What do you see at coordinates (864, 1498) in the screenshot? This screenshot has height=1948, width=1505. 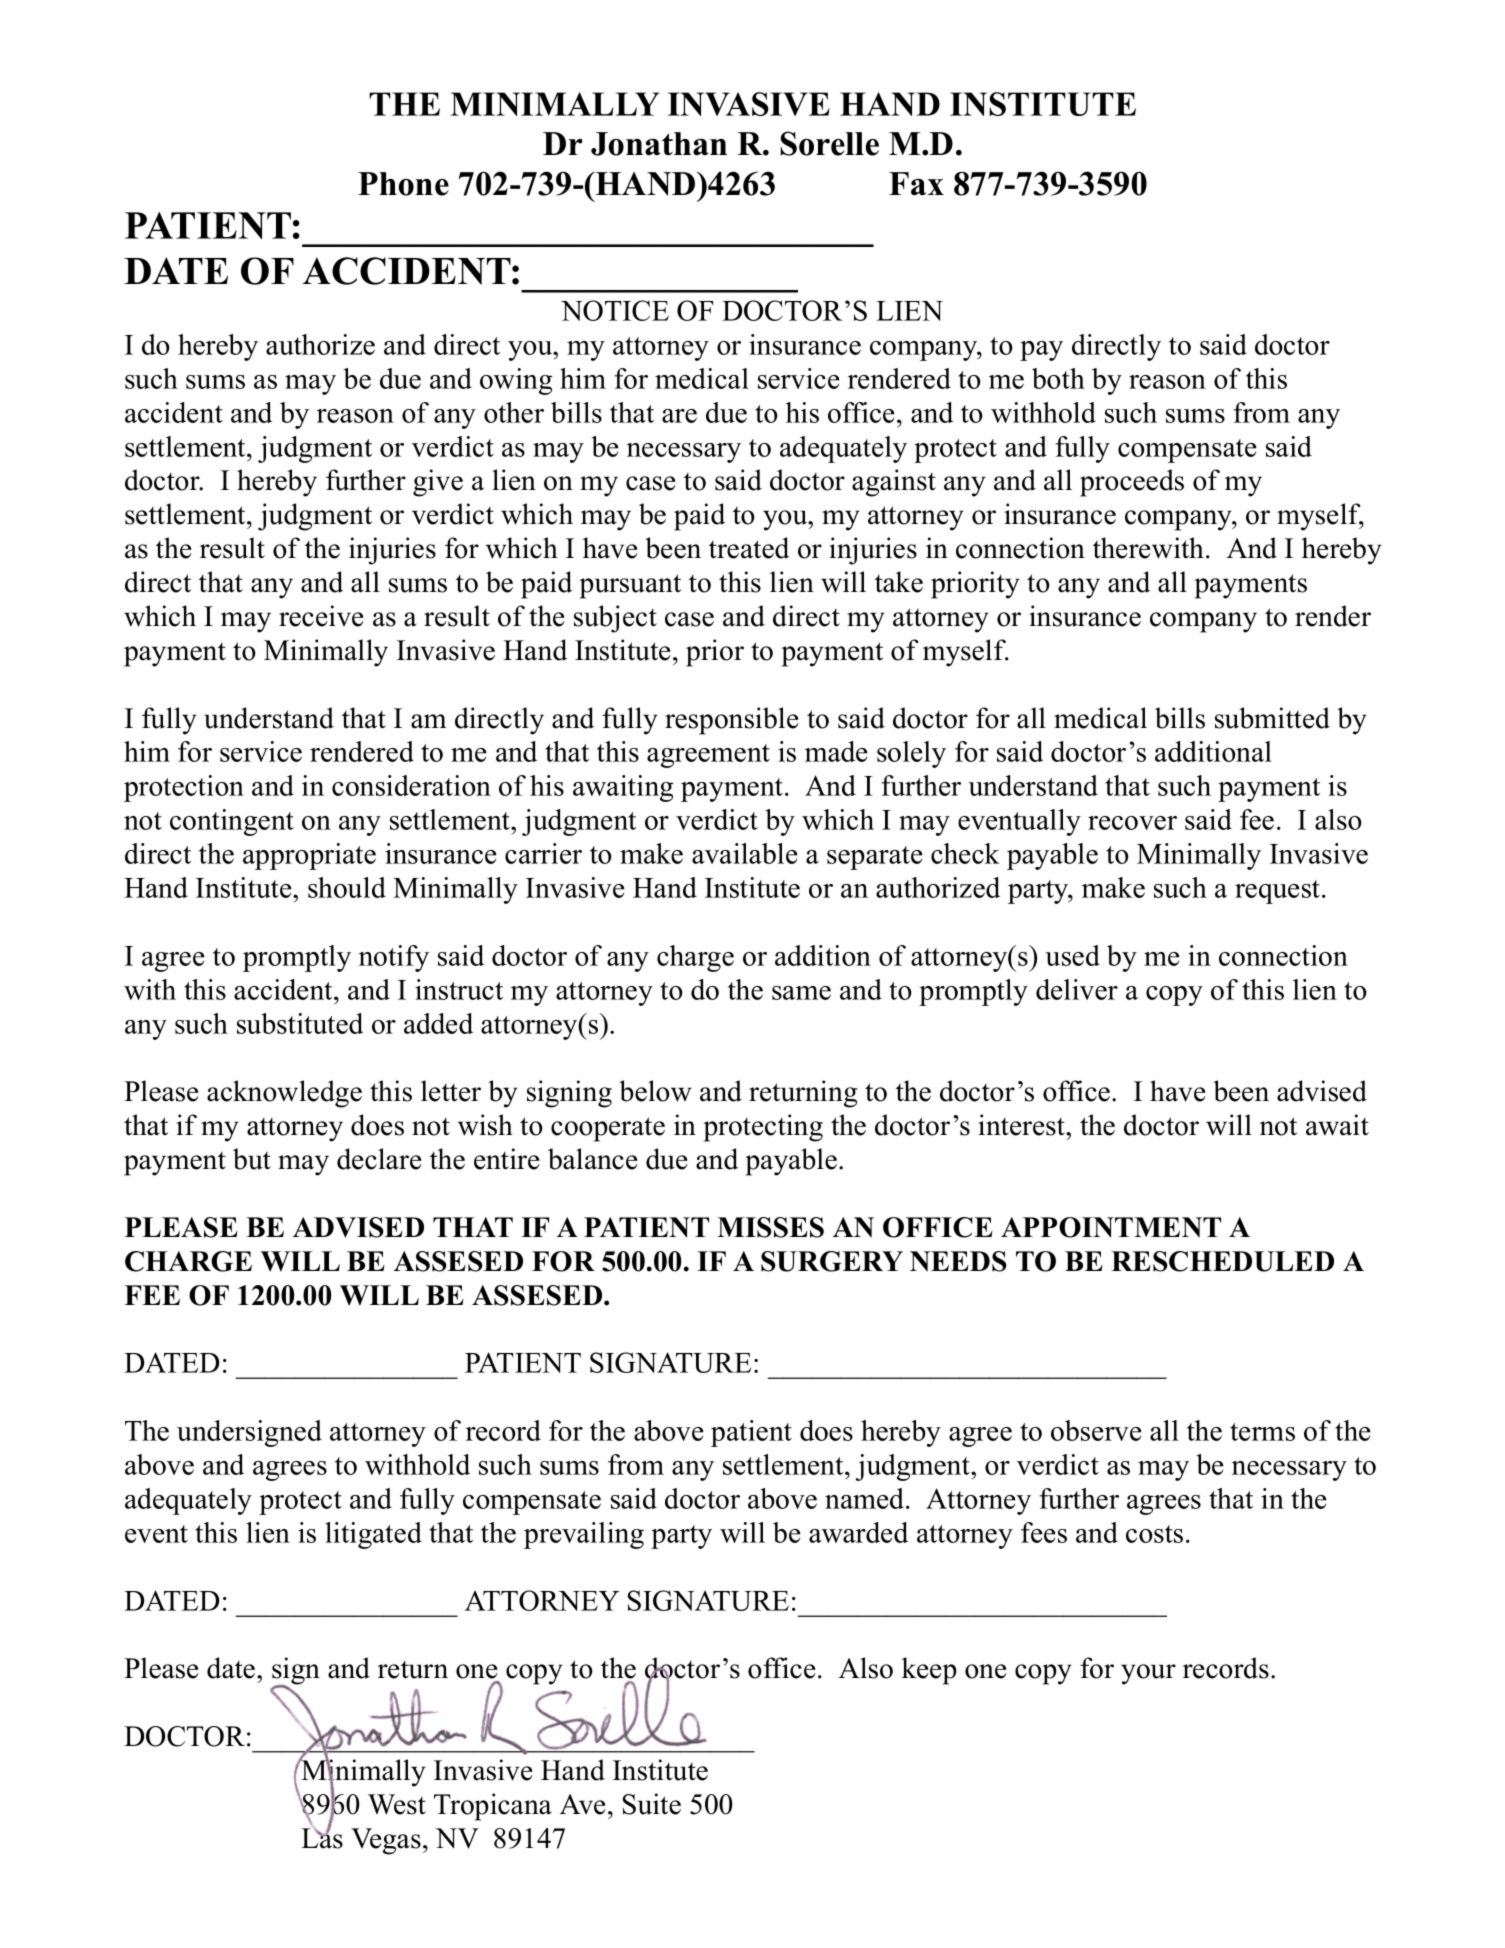 I see `named` at bounding box center [864, 1498].
